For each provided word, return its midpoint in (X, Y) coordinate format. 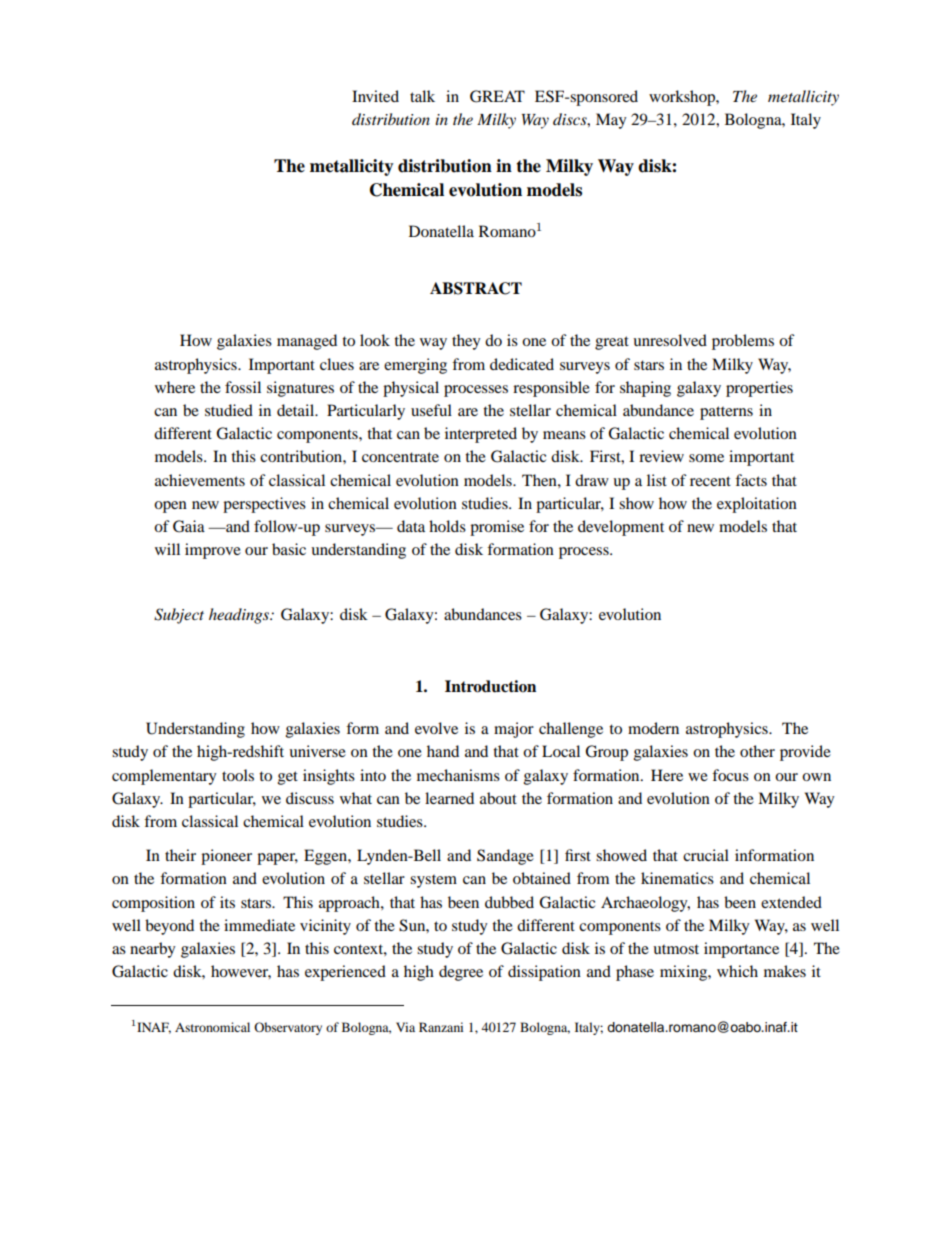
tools (238, 775)
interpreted (481, 435)
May (611, 121)
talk (422, 96)
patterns (726, 413)
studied (229, 410)
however (241, 972)
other (757, 751)
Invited (375, 96)
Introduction (490, 686)
